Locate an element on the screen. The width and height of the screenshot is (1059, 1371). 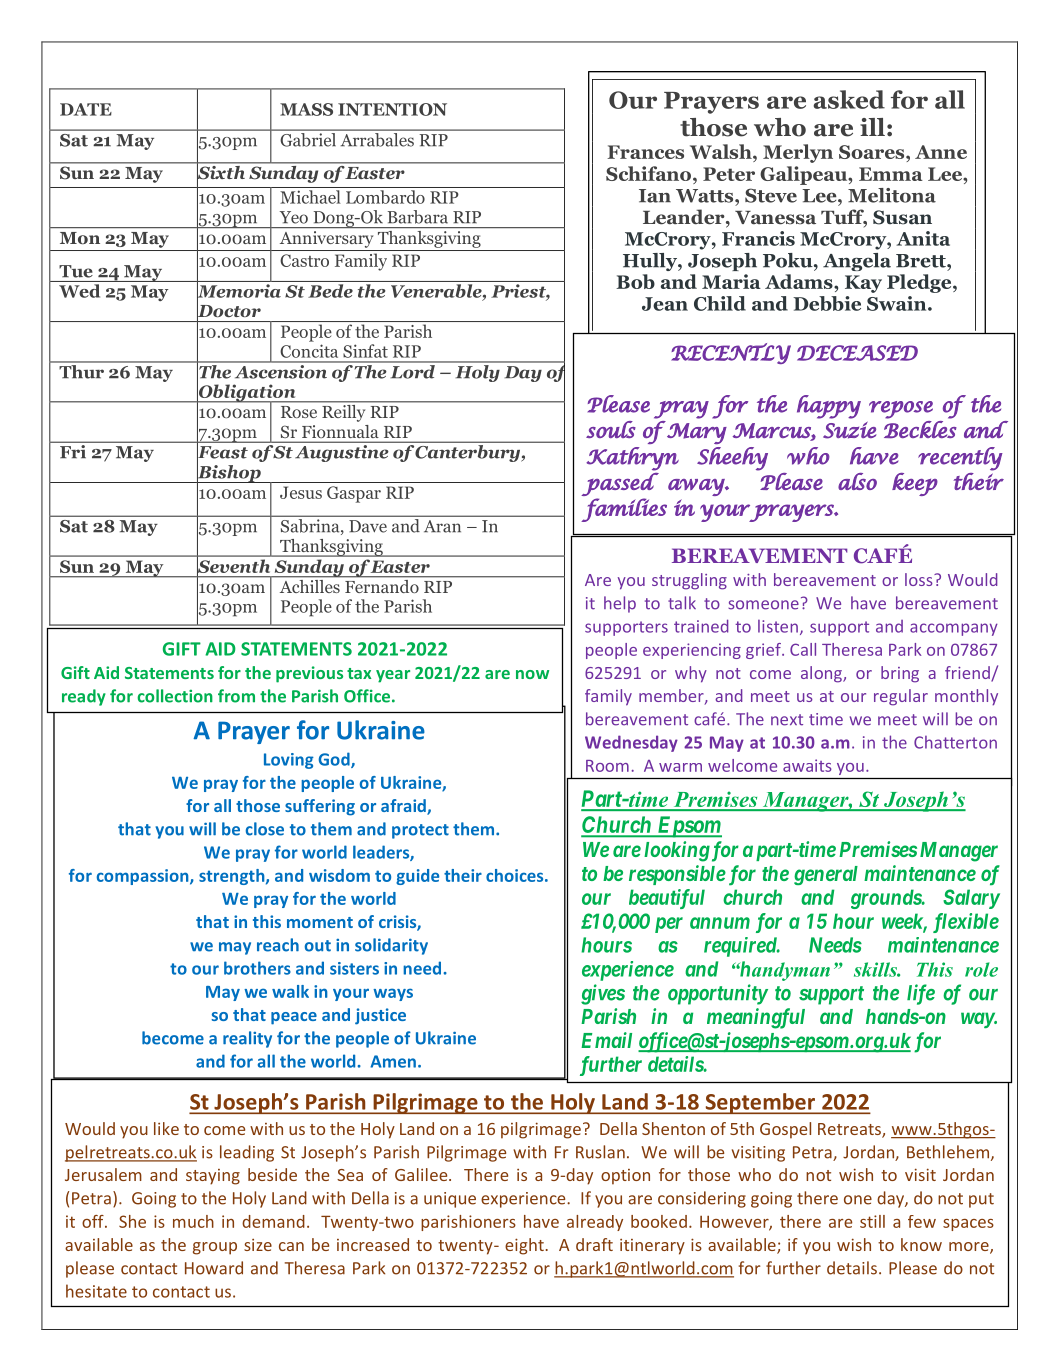
Lord is located at coordinates (412, 370).
